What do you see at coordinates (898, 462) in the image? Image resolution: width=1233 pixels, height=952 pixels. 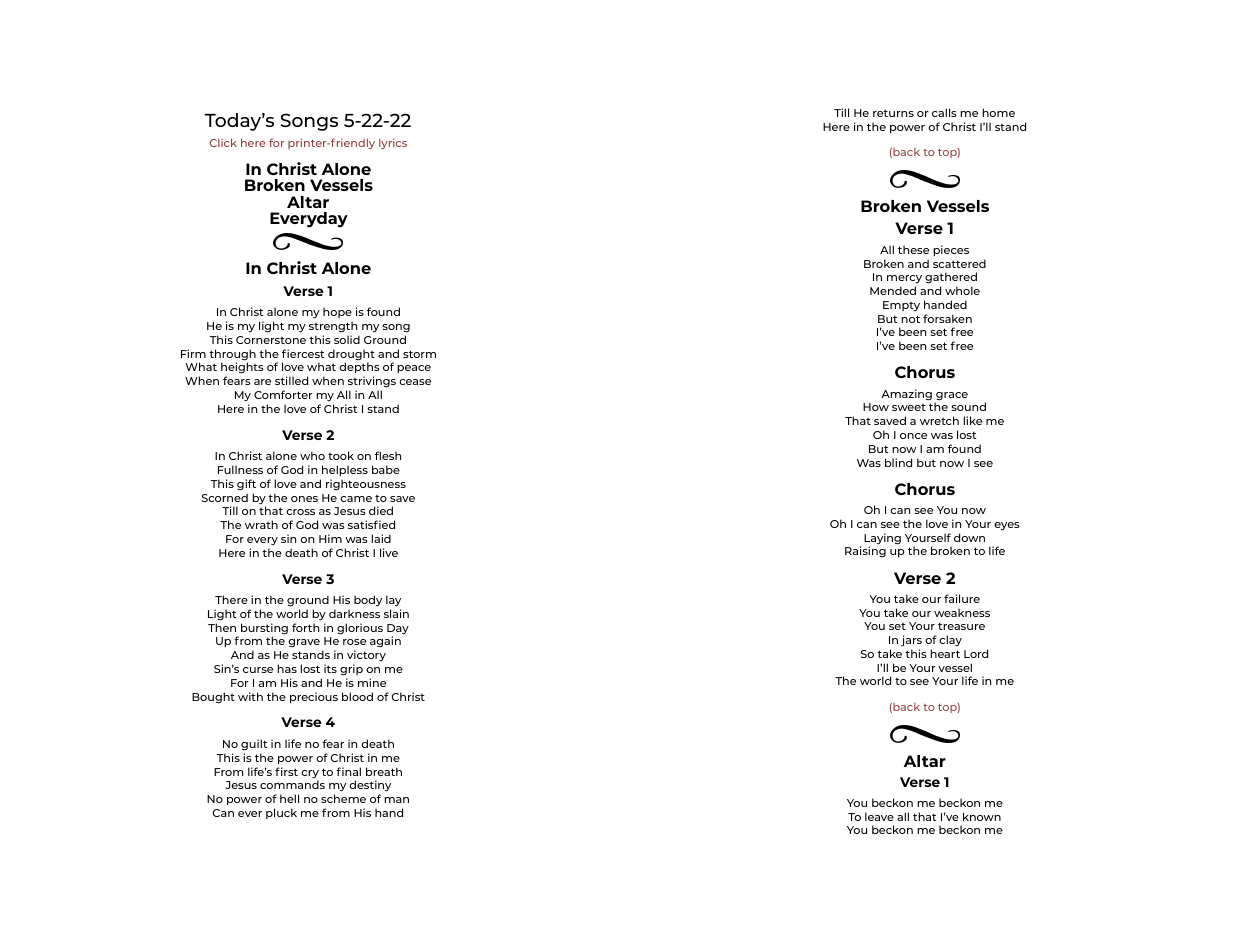 I see `blind` at bounding box center [898, 462].
